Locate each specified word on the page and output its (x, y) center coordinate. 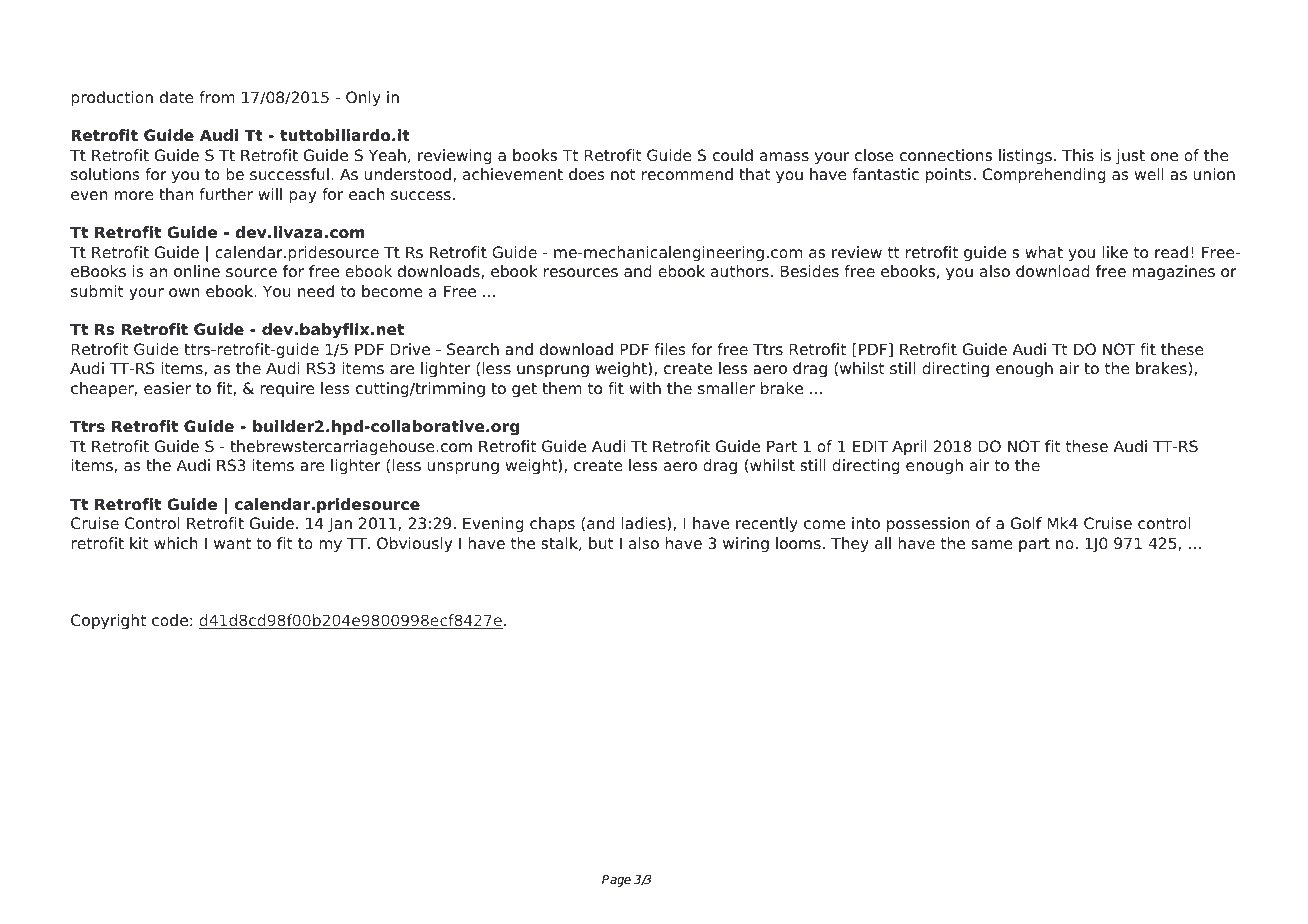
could (733, 155)
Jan (340, 524)
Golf (1026, 523)
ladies (645, 524)
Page (616, 881)
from (217, 97)
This (1078, 155)
